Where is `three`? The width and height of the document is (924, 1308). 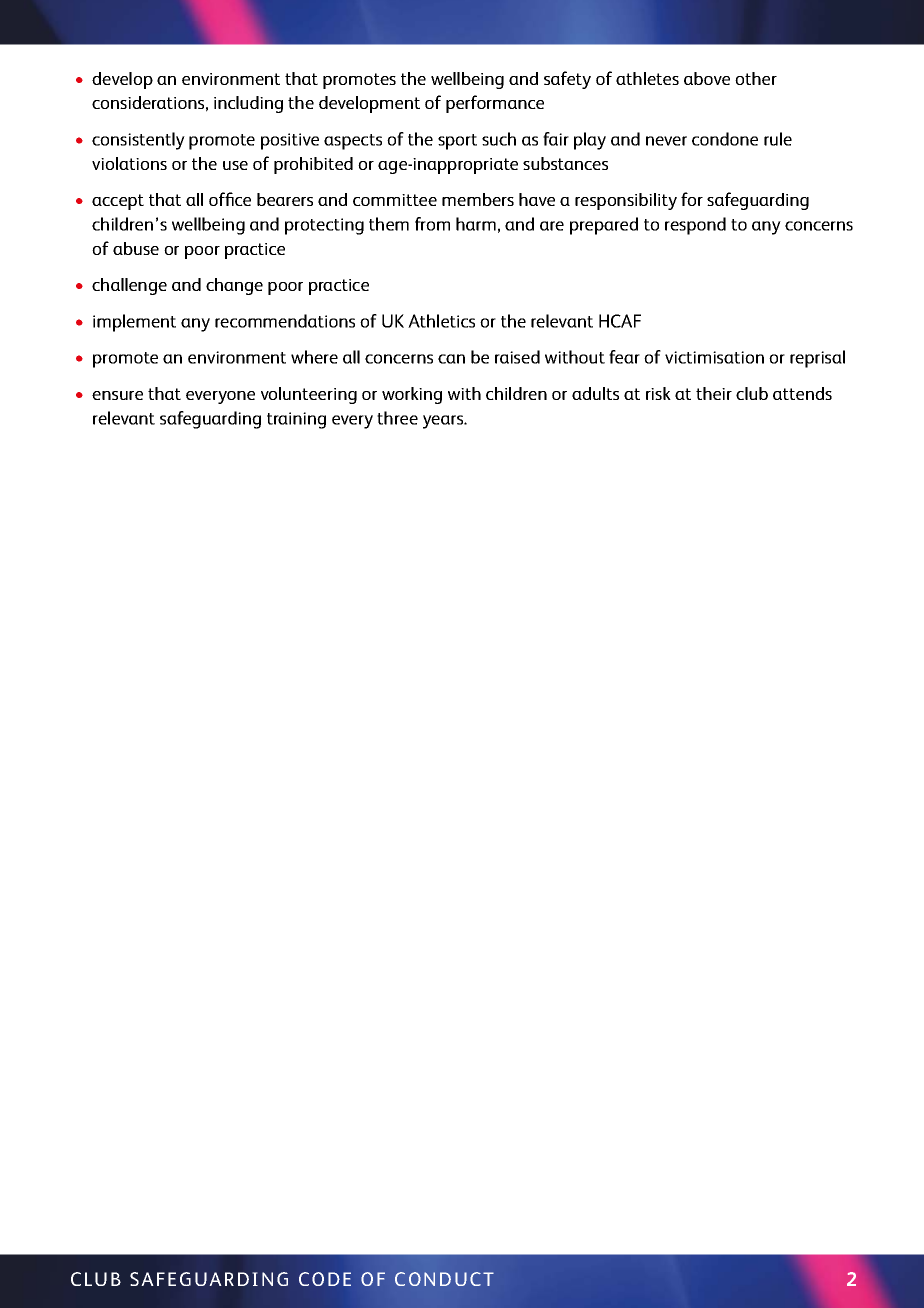 three is located at coordinates (397, 418).
